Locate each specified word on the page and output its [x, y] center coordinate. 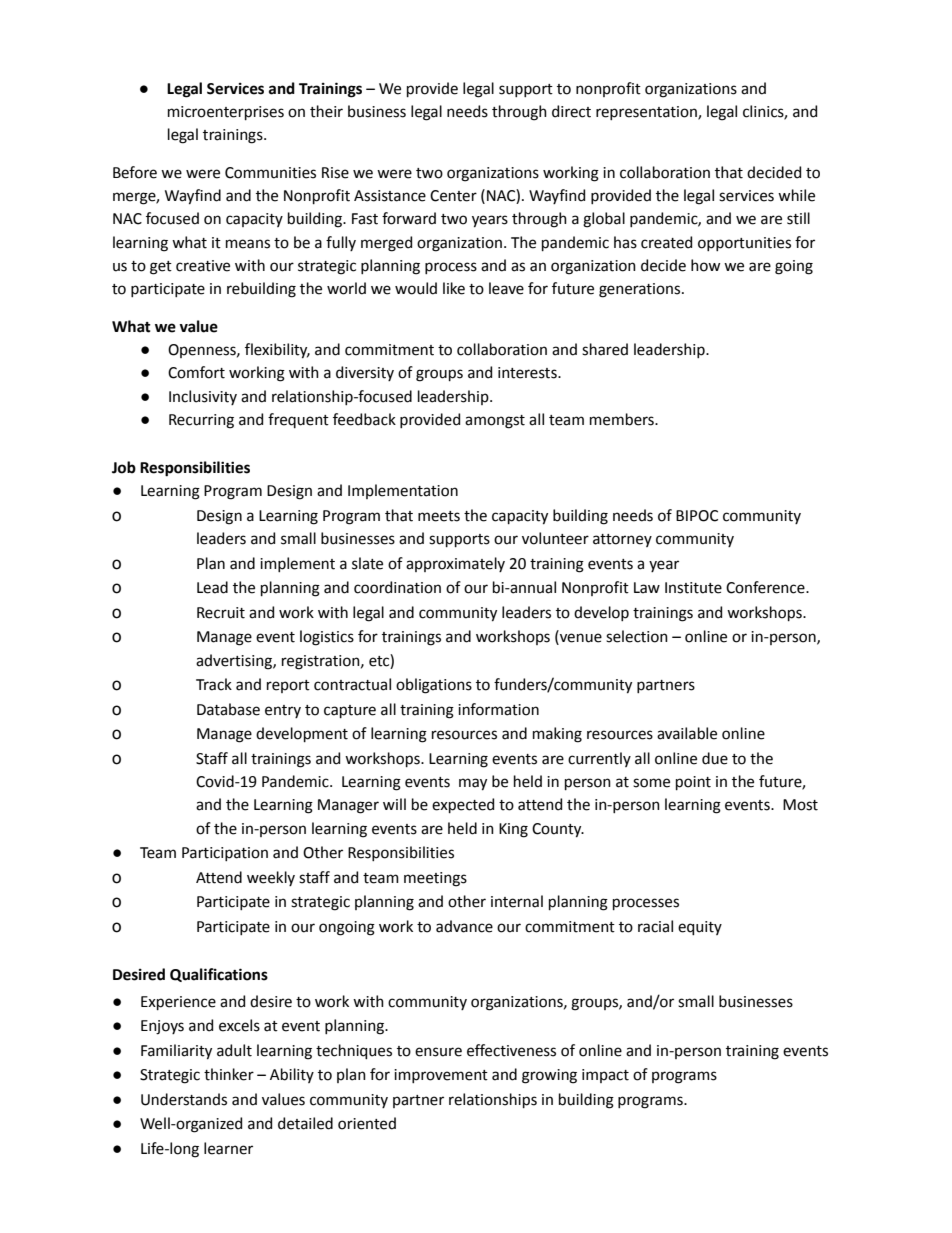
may [473, 784]
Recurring [201, 421]
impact [605, 1076]
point [693, 783]
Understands [184, 1099]
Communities [270, 173]
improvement [441, 1076]
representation [647, 113]
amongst [495, 422]
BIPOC [697, 516]
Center [453, 196]
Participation [225, 854]
